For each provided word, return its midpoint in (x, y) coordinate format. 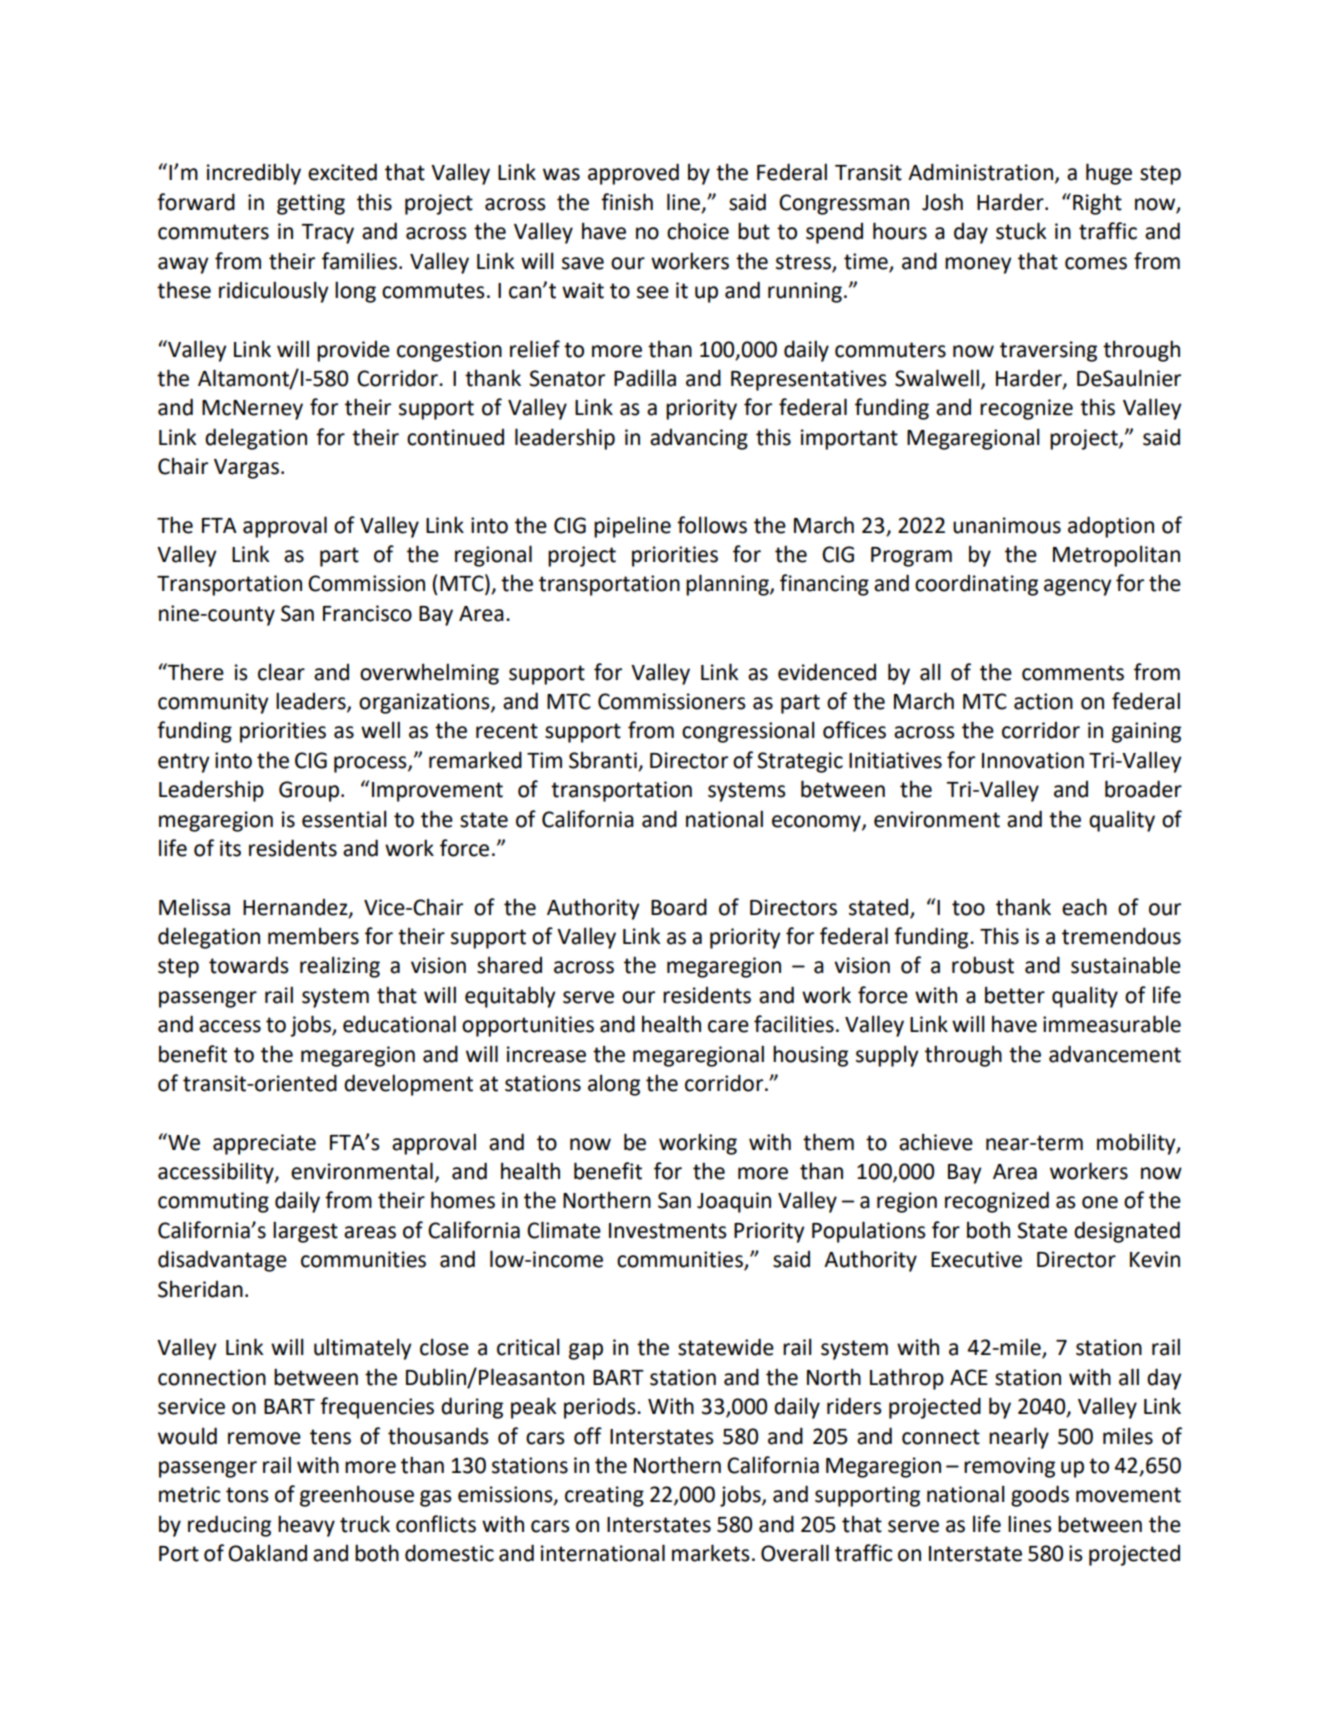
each (1084, 907)
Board (679, 907)
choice (698, 231)
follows (712, 525)
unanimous (1007, 525)
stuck (1021, 231)
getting (311, 204)
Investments (668, 1231)
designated (1127, 1232)
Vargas (246, 469)
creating (604, 1496)
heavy (306, 1526)
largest (305, 1232)
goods (1040, 1496)
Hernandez (296, 907)
